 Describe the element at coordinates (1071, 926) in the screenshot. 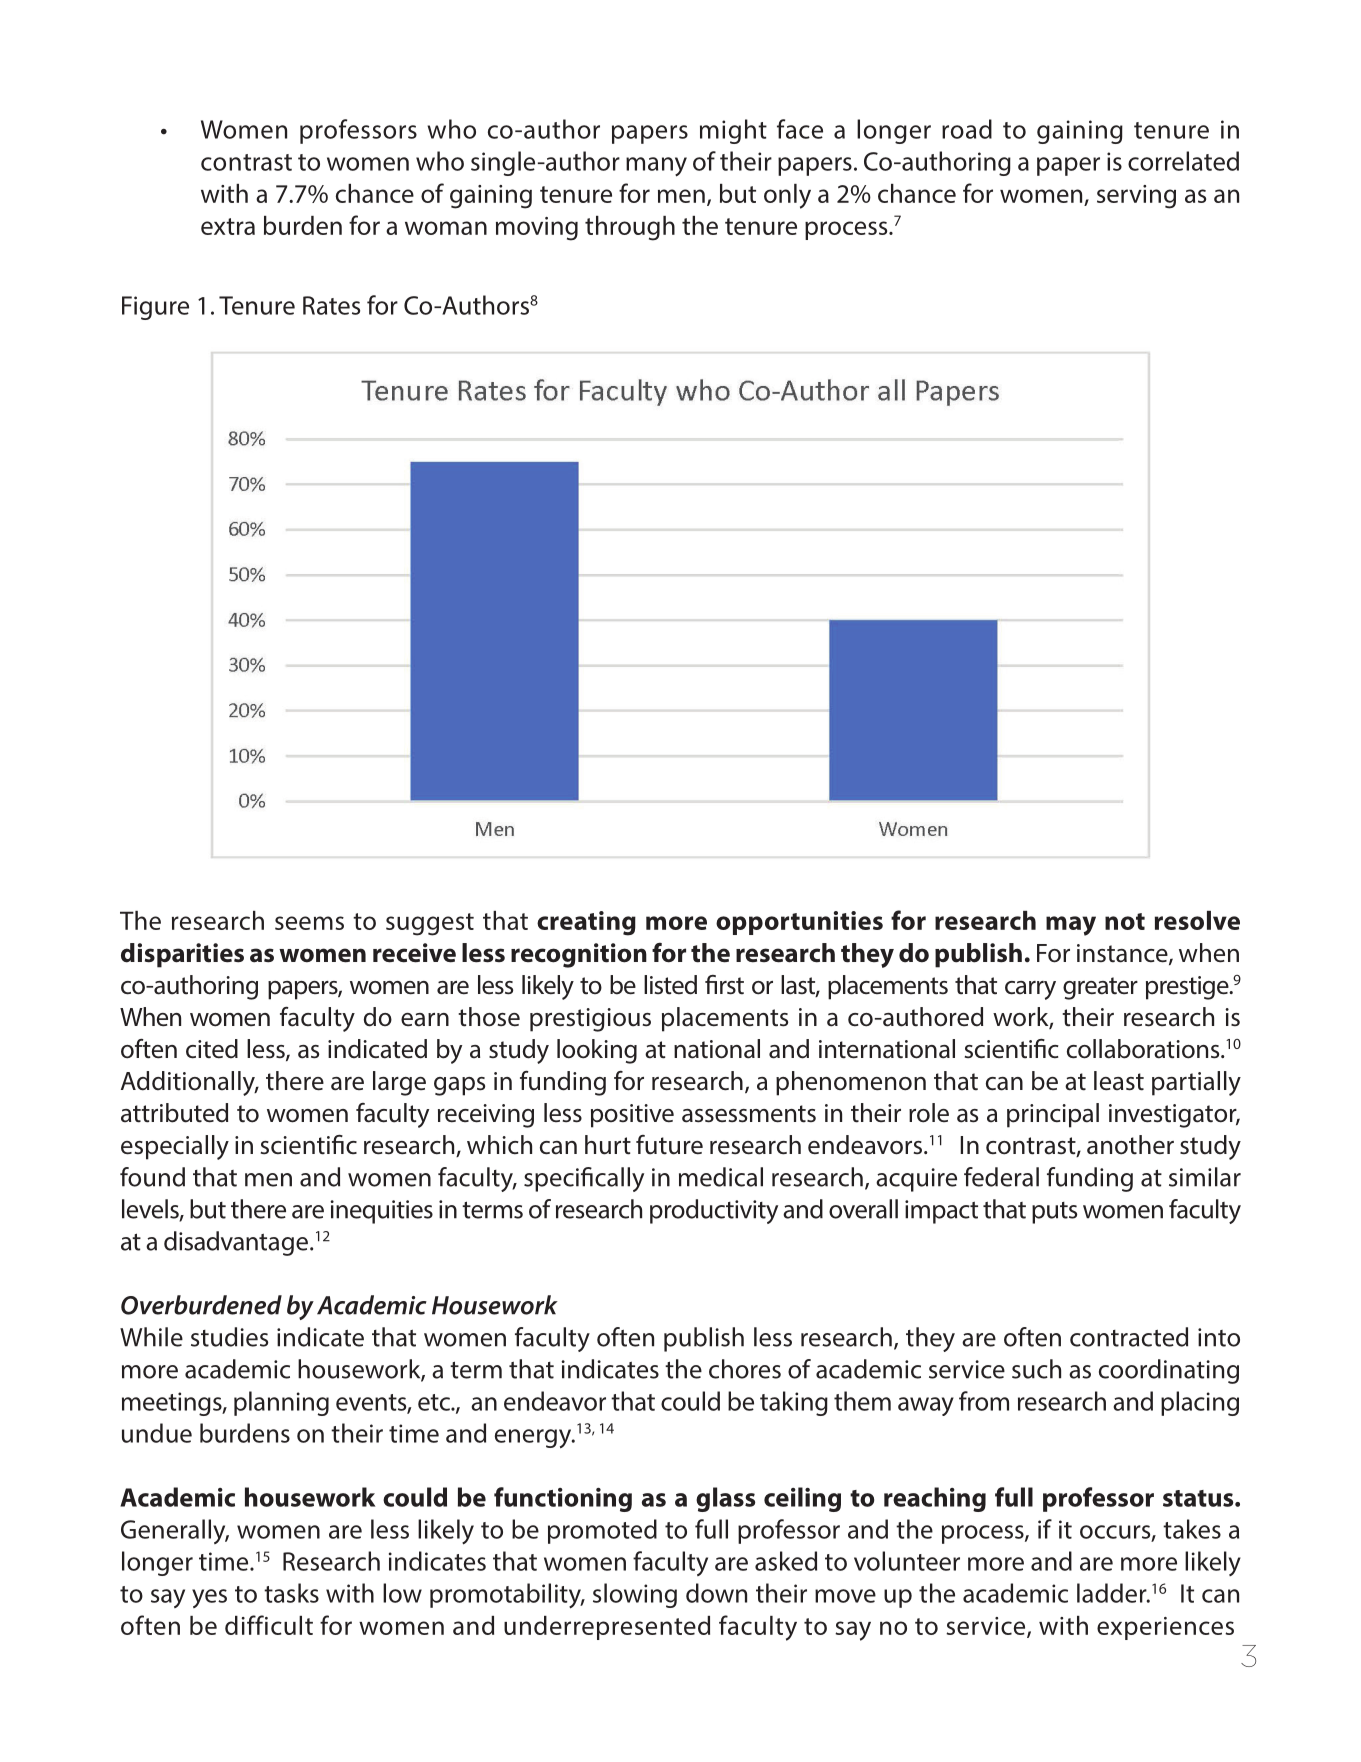

I see `may` at that location.
